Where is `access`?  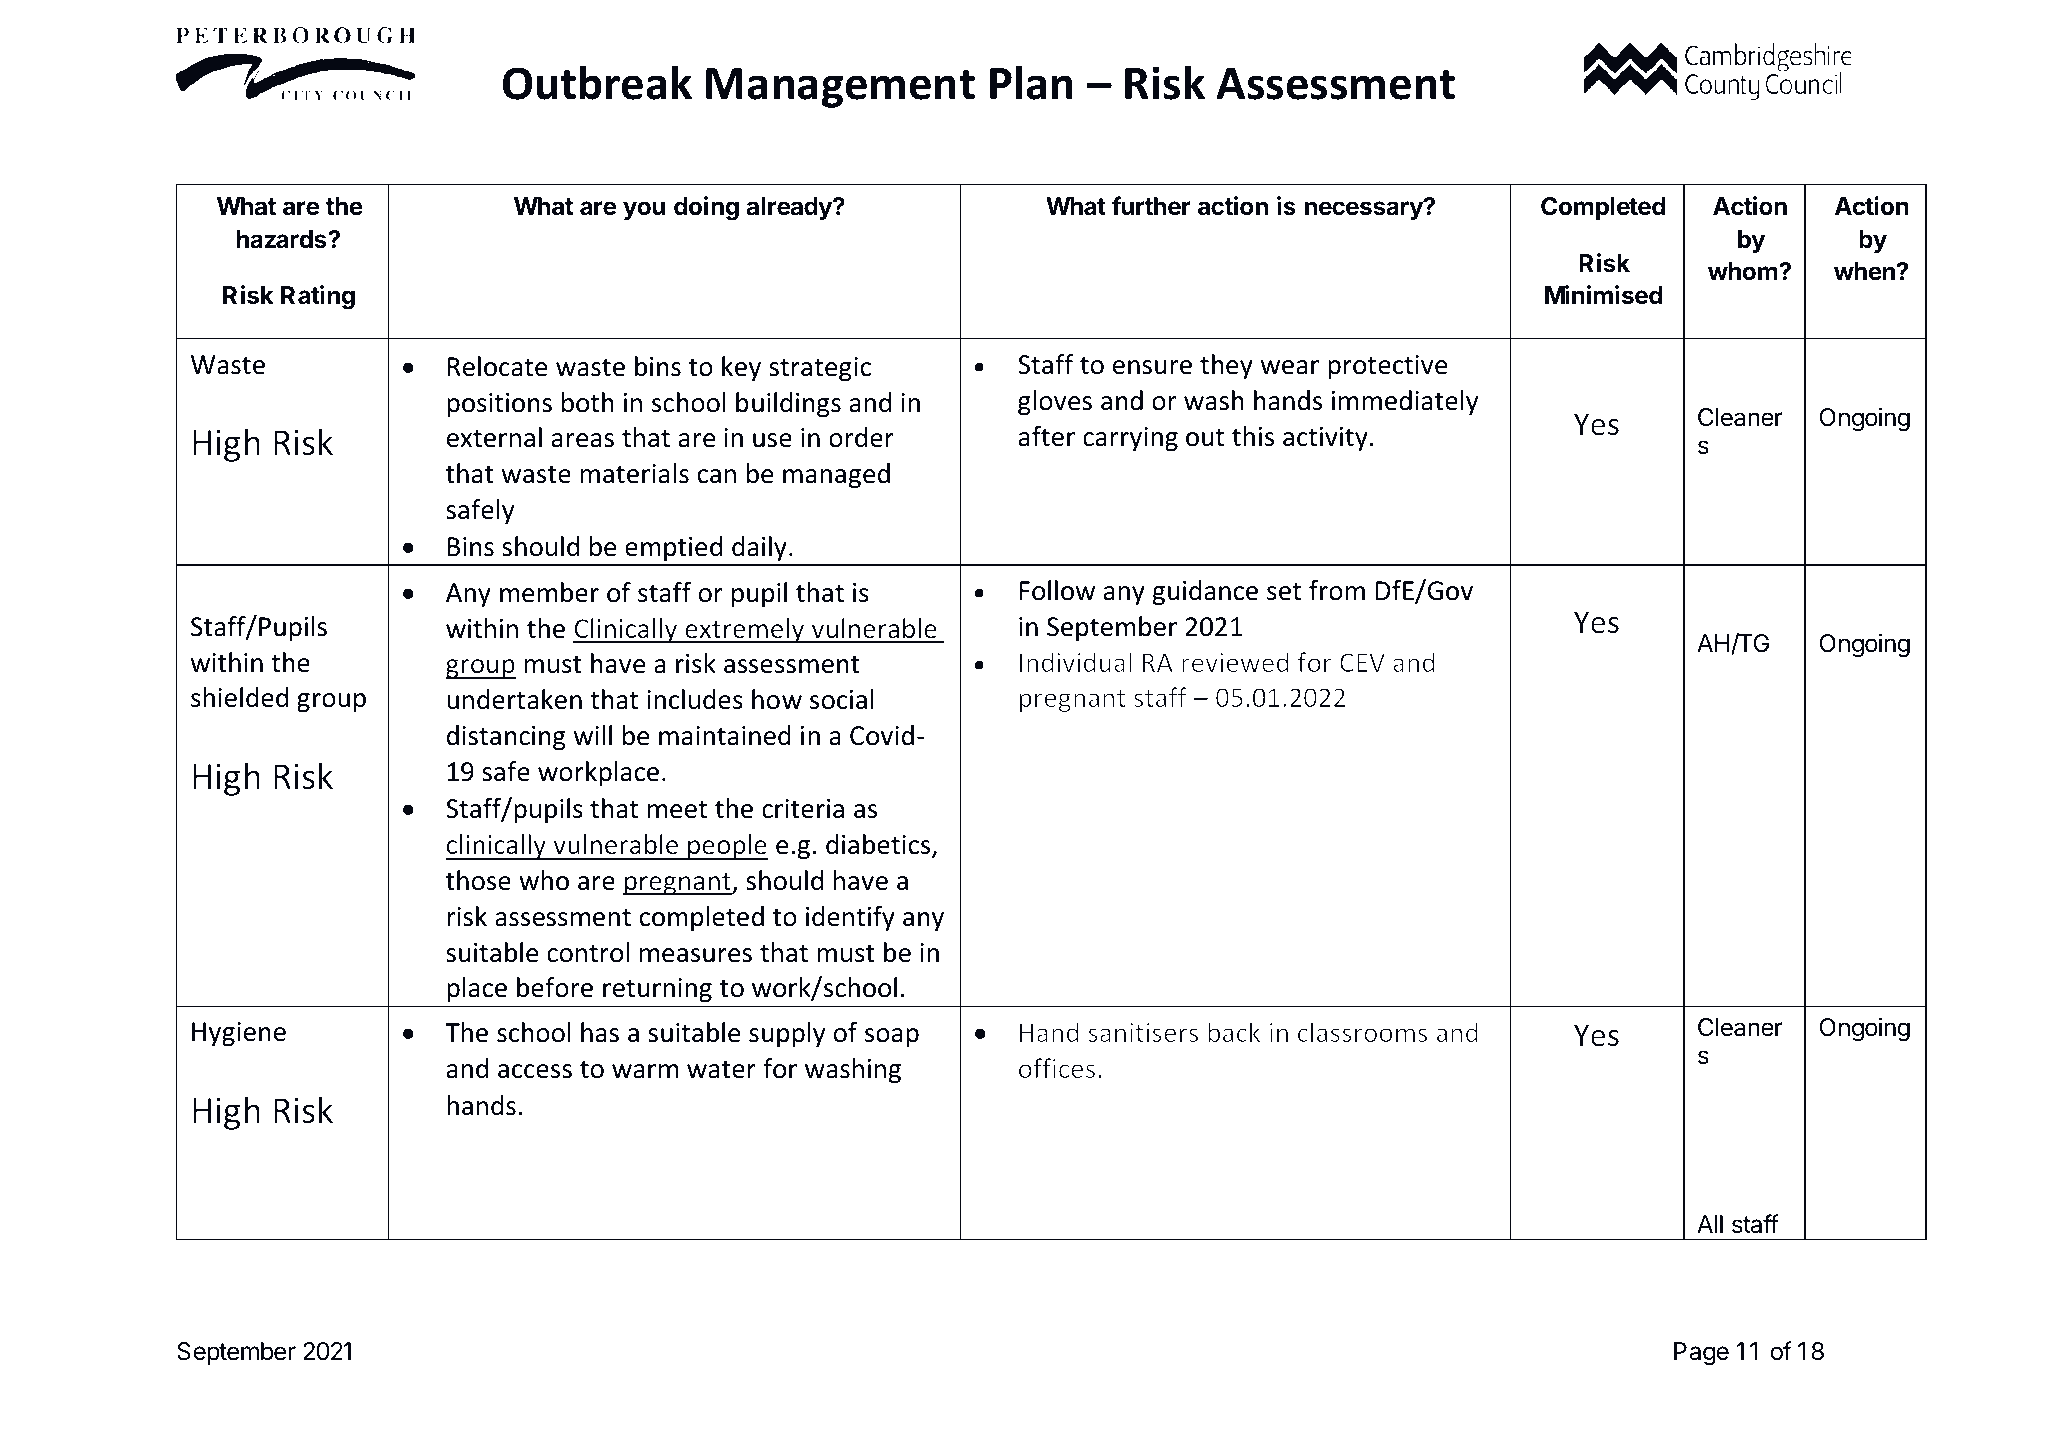
access is located at coordinates (535, 1071).
